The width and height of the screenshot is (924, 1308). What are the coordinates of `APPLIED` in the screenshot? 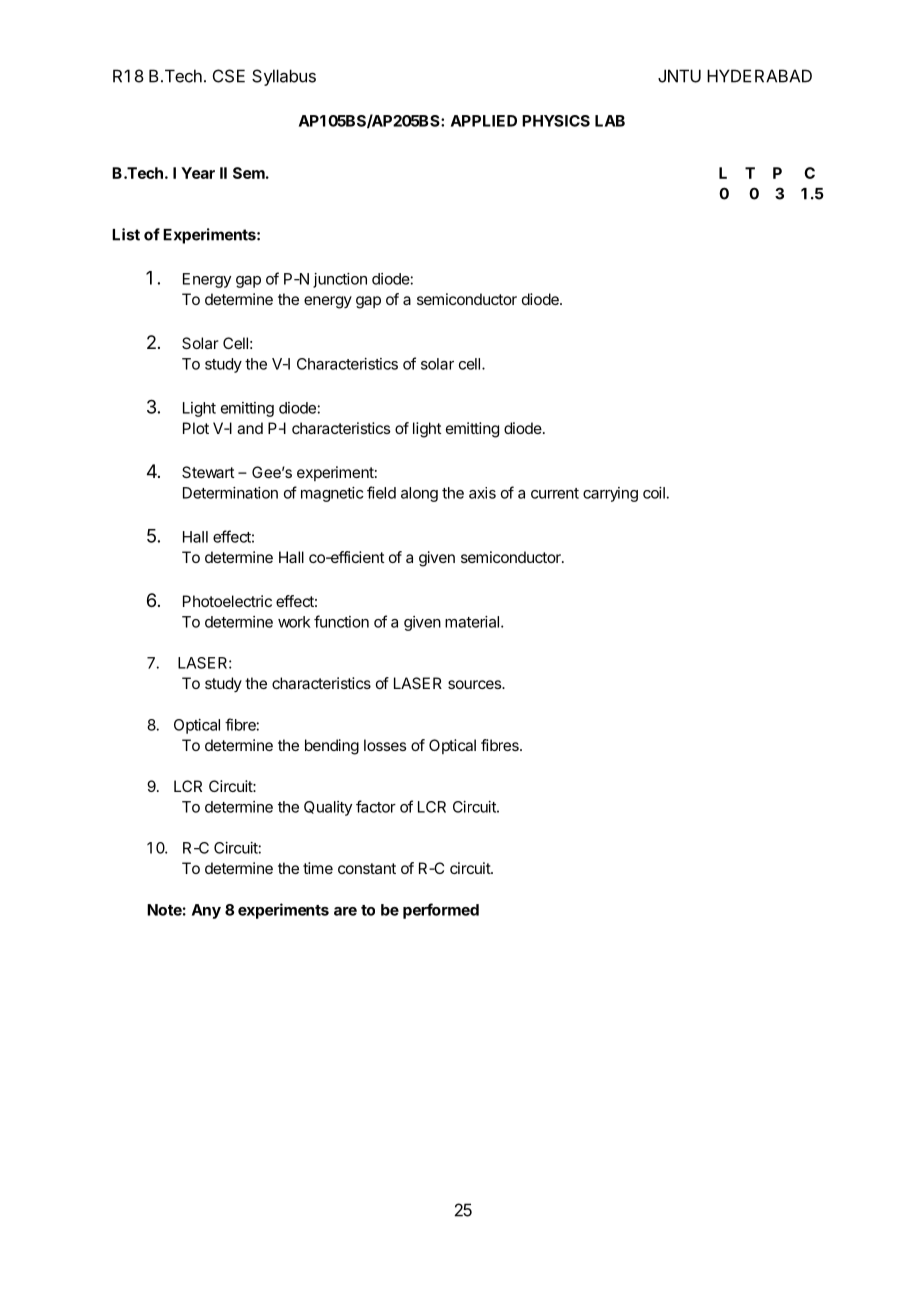 It's located at (484, 121).
